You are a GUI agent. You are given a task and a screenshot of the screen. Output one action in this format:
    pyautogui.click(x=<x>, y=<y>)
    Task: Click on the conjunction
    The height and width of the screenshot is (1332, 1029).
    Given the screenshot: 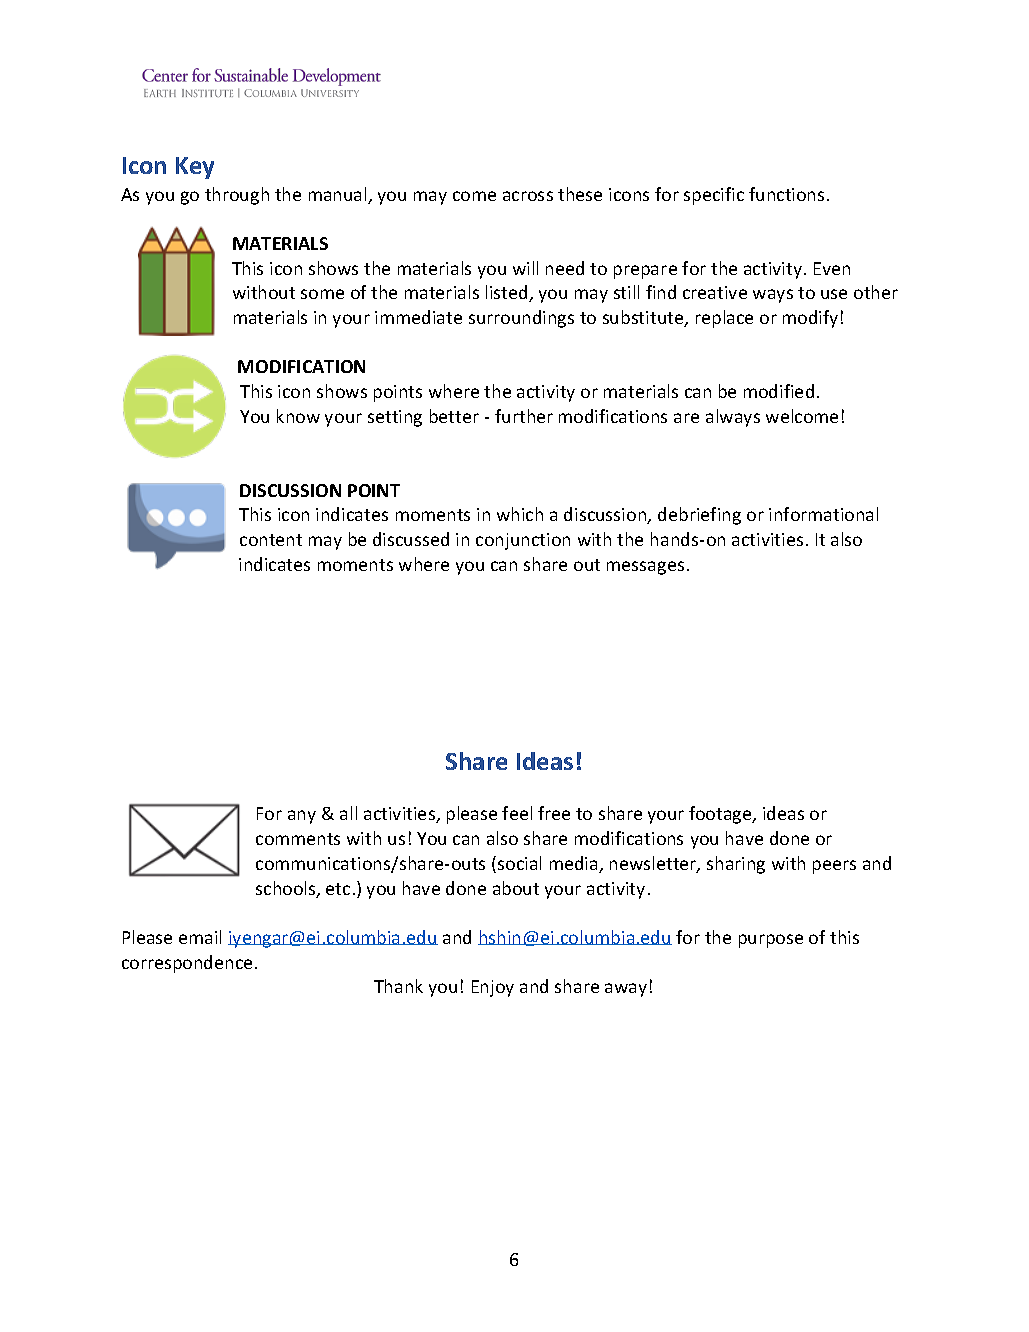 What is the action you would take?
    pyautogui.click(x=523, y=541)
